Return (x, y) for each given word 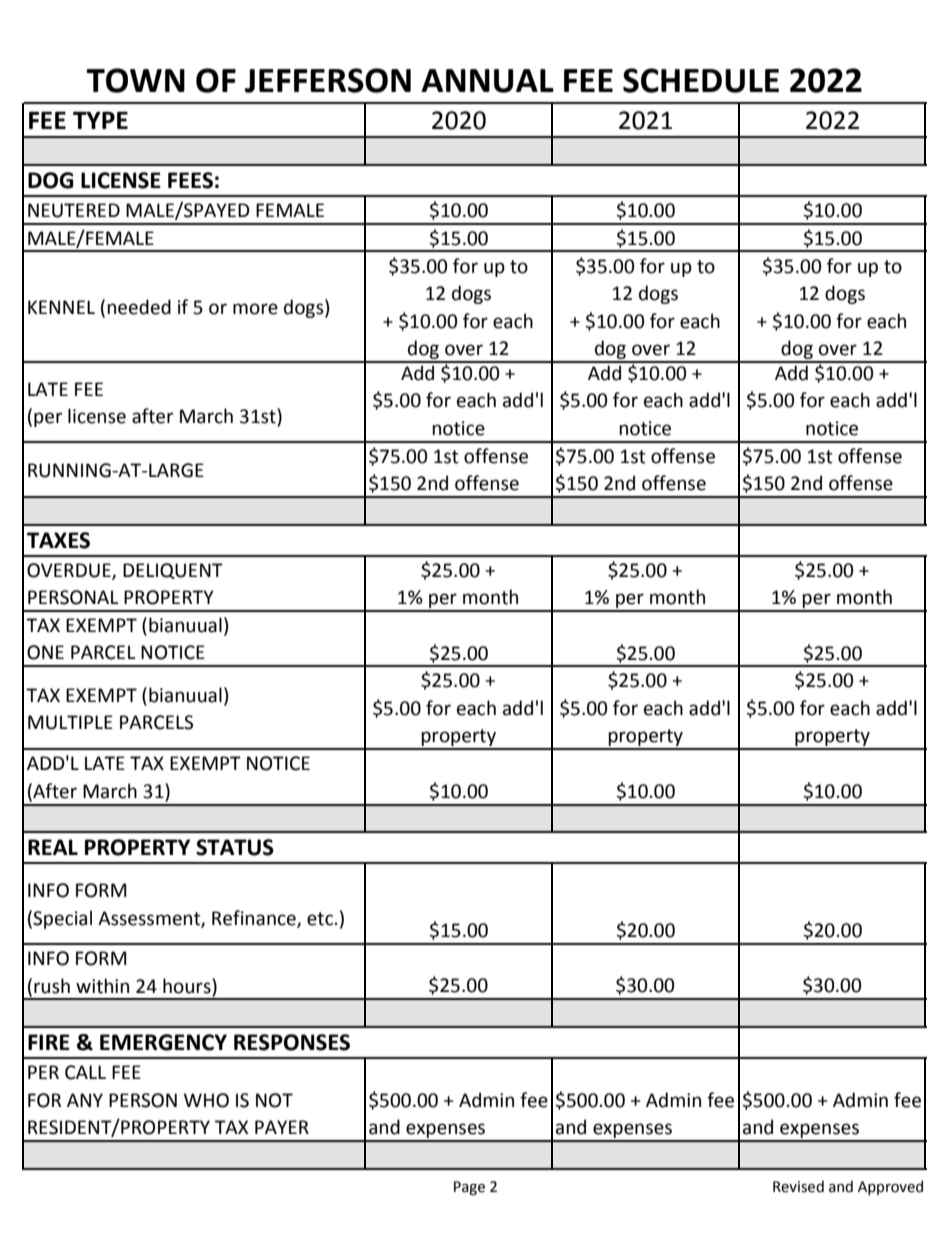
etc (320, 919)
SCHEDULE (701, 80)
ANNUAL (487, 81)
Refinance (255, 919)
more (255, 309)
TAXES (58, 540)
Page (469, 1188)
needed (139, 307)
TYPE (100, 120)
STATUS (235, 847)
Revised (798, 1186)
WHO (206, 1100)
